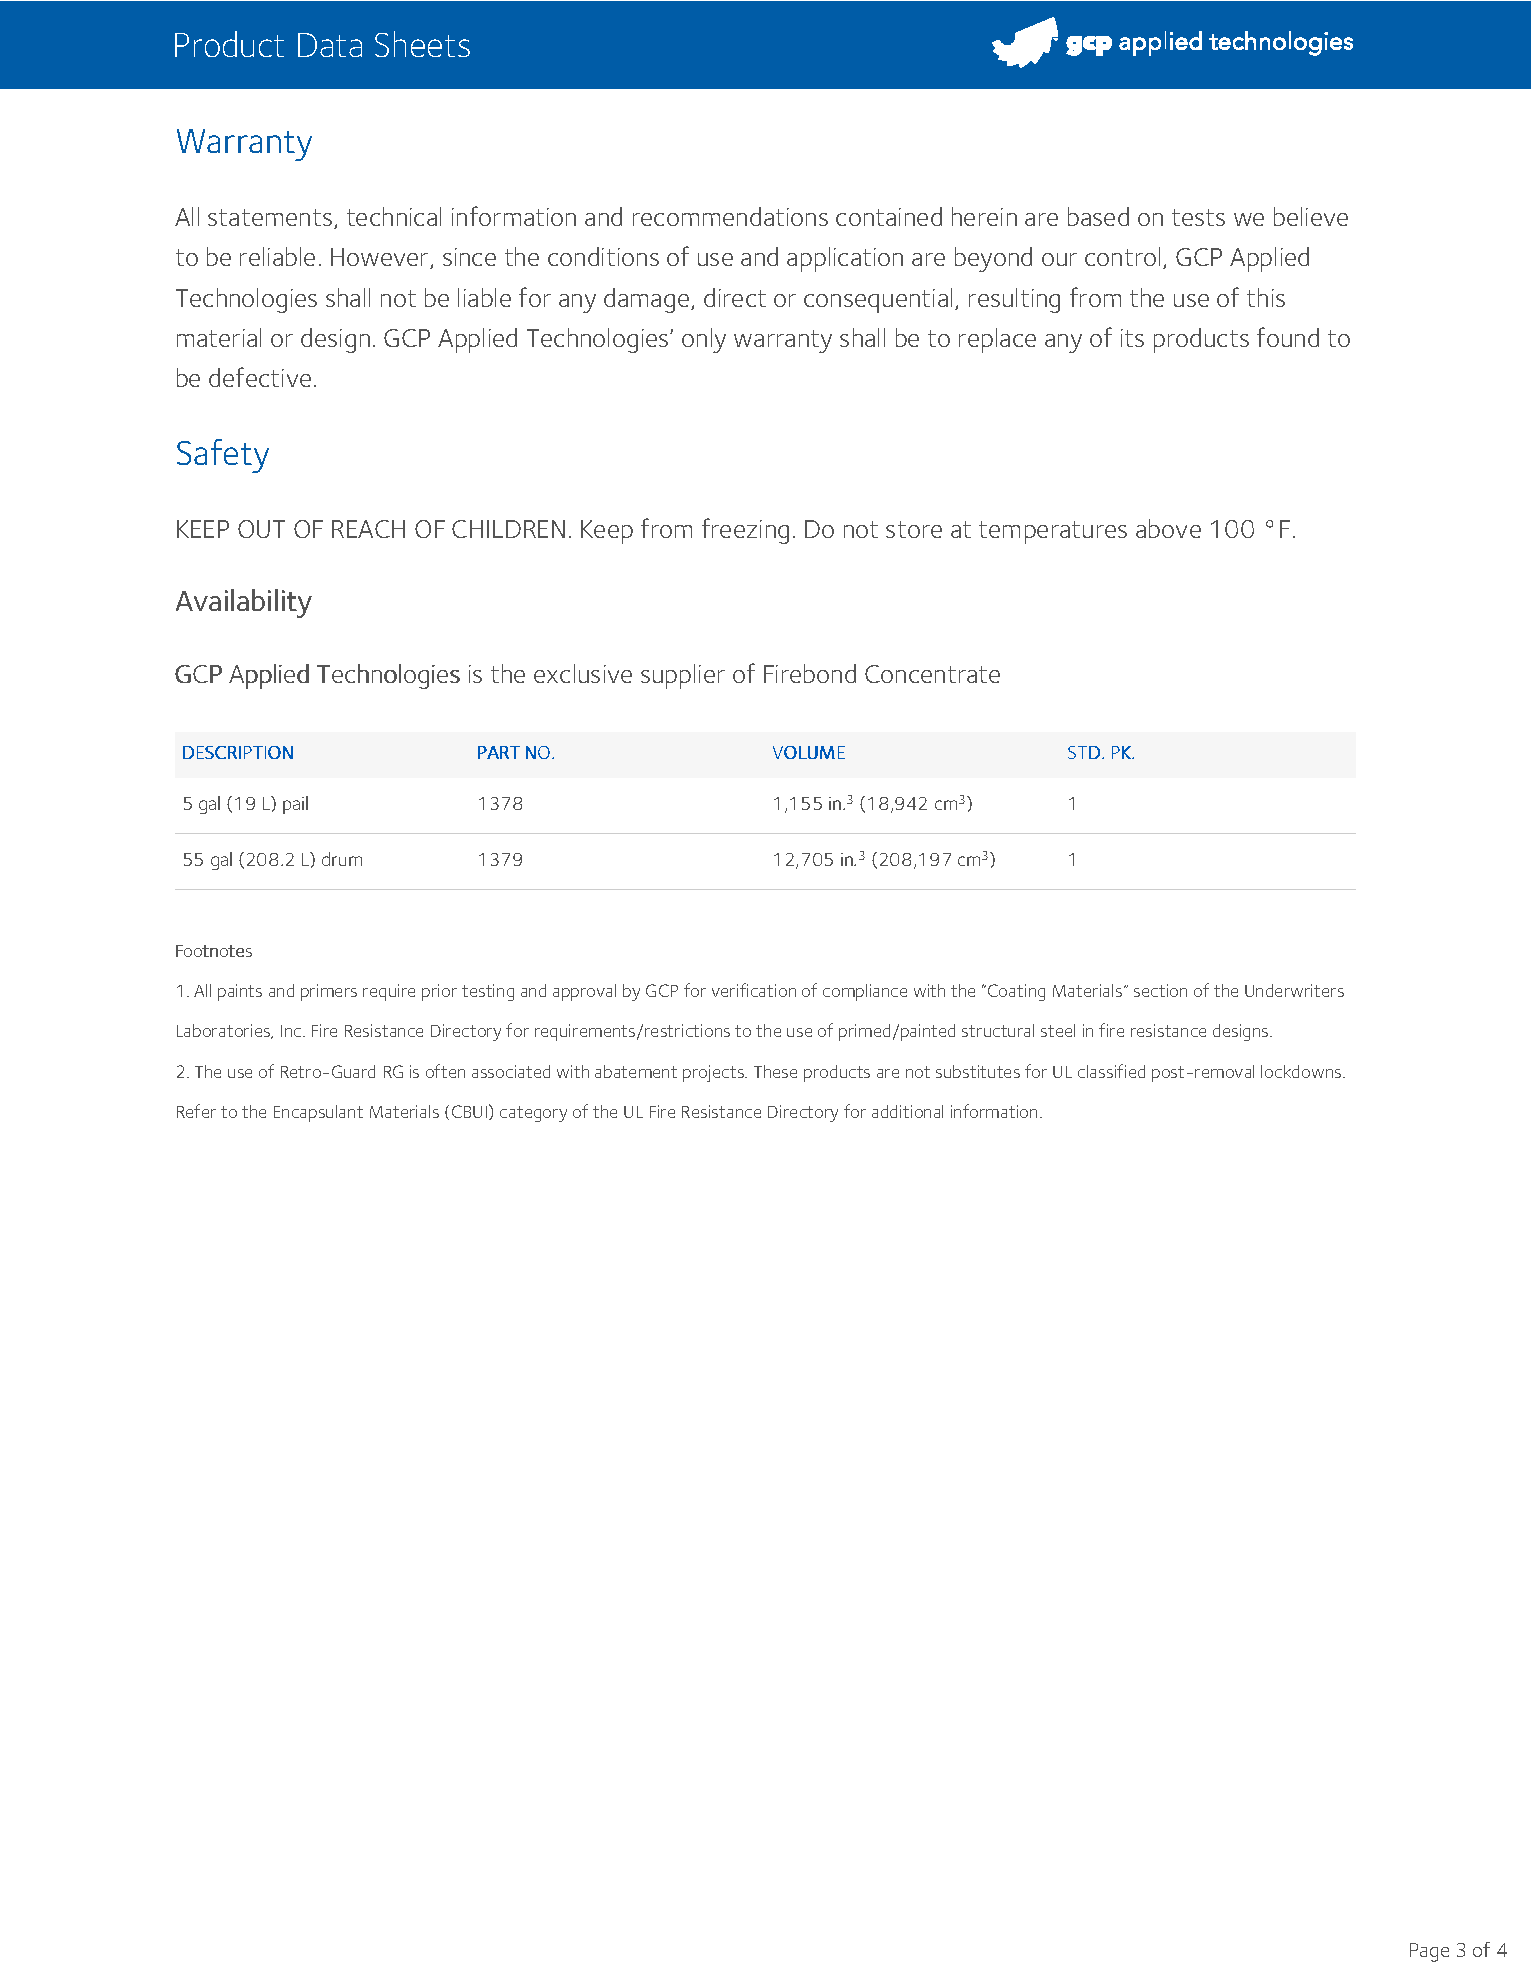 The height and width of the screenshot is (1982, 1531). I want to click on freezing, so click(745, 531).
